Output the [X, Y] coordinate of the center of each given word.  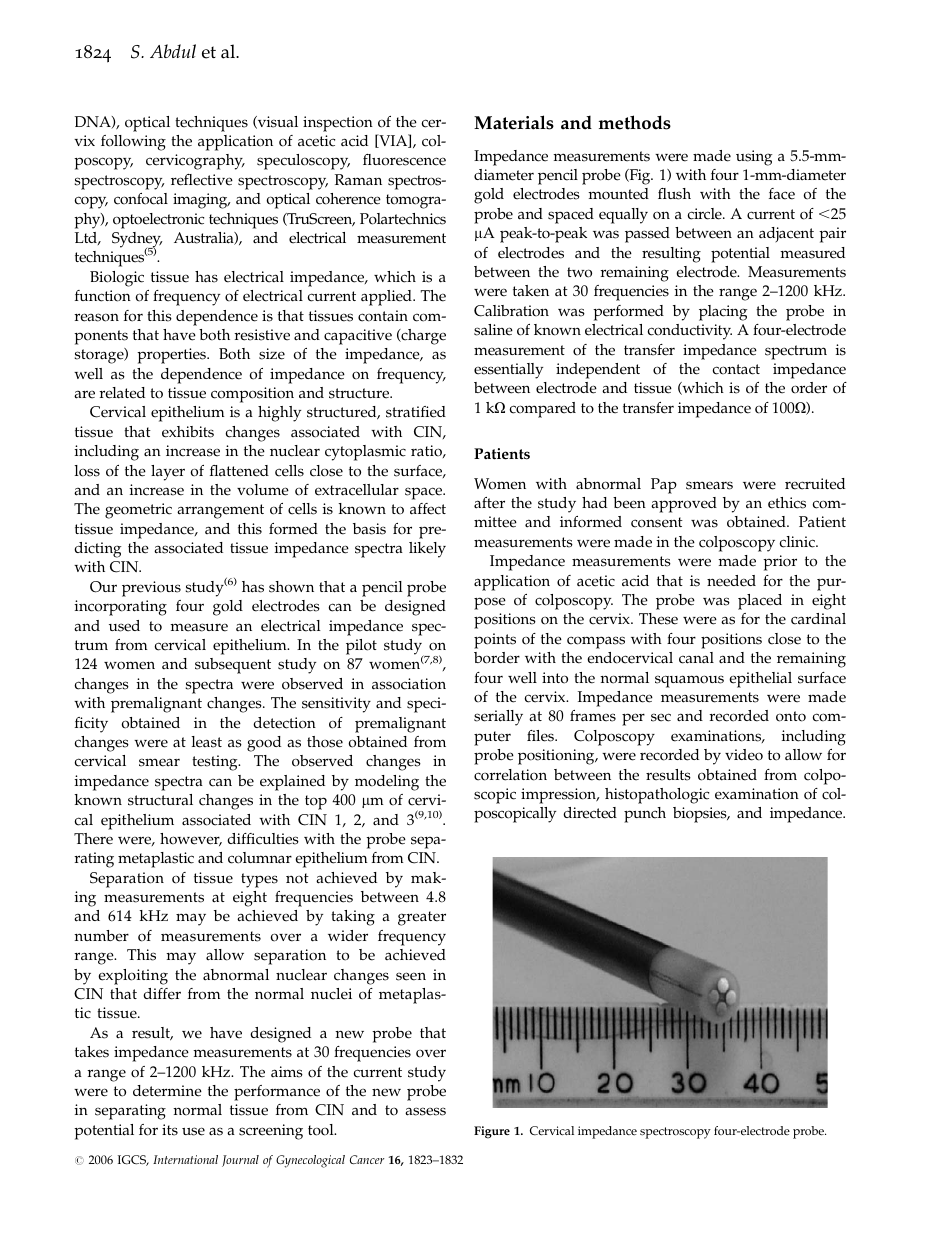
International [185, 1159]
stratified [416, 412]
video [744, 755]
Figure [492, 1132]
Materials [514, 122]
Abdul [173, 51]
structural [160, 800]
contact [736, 369]
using [754, 158]
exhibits [188, 432]
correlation [510, 775]
